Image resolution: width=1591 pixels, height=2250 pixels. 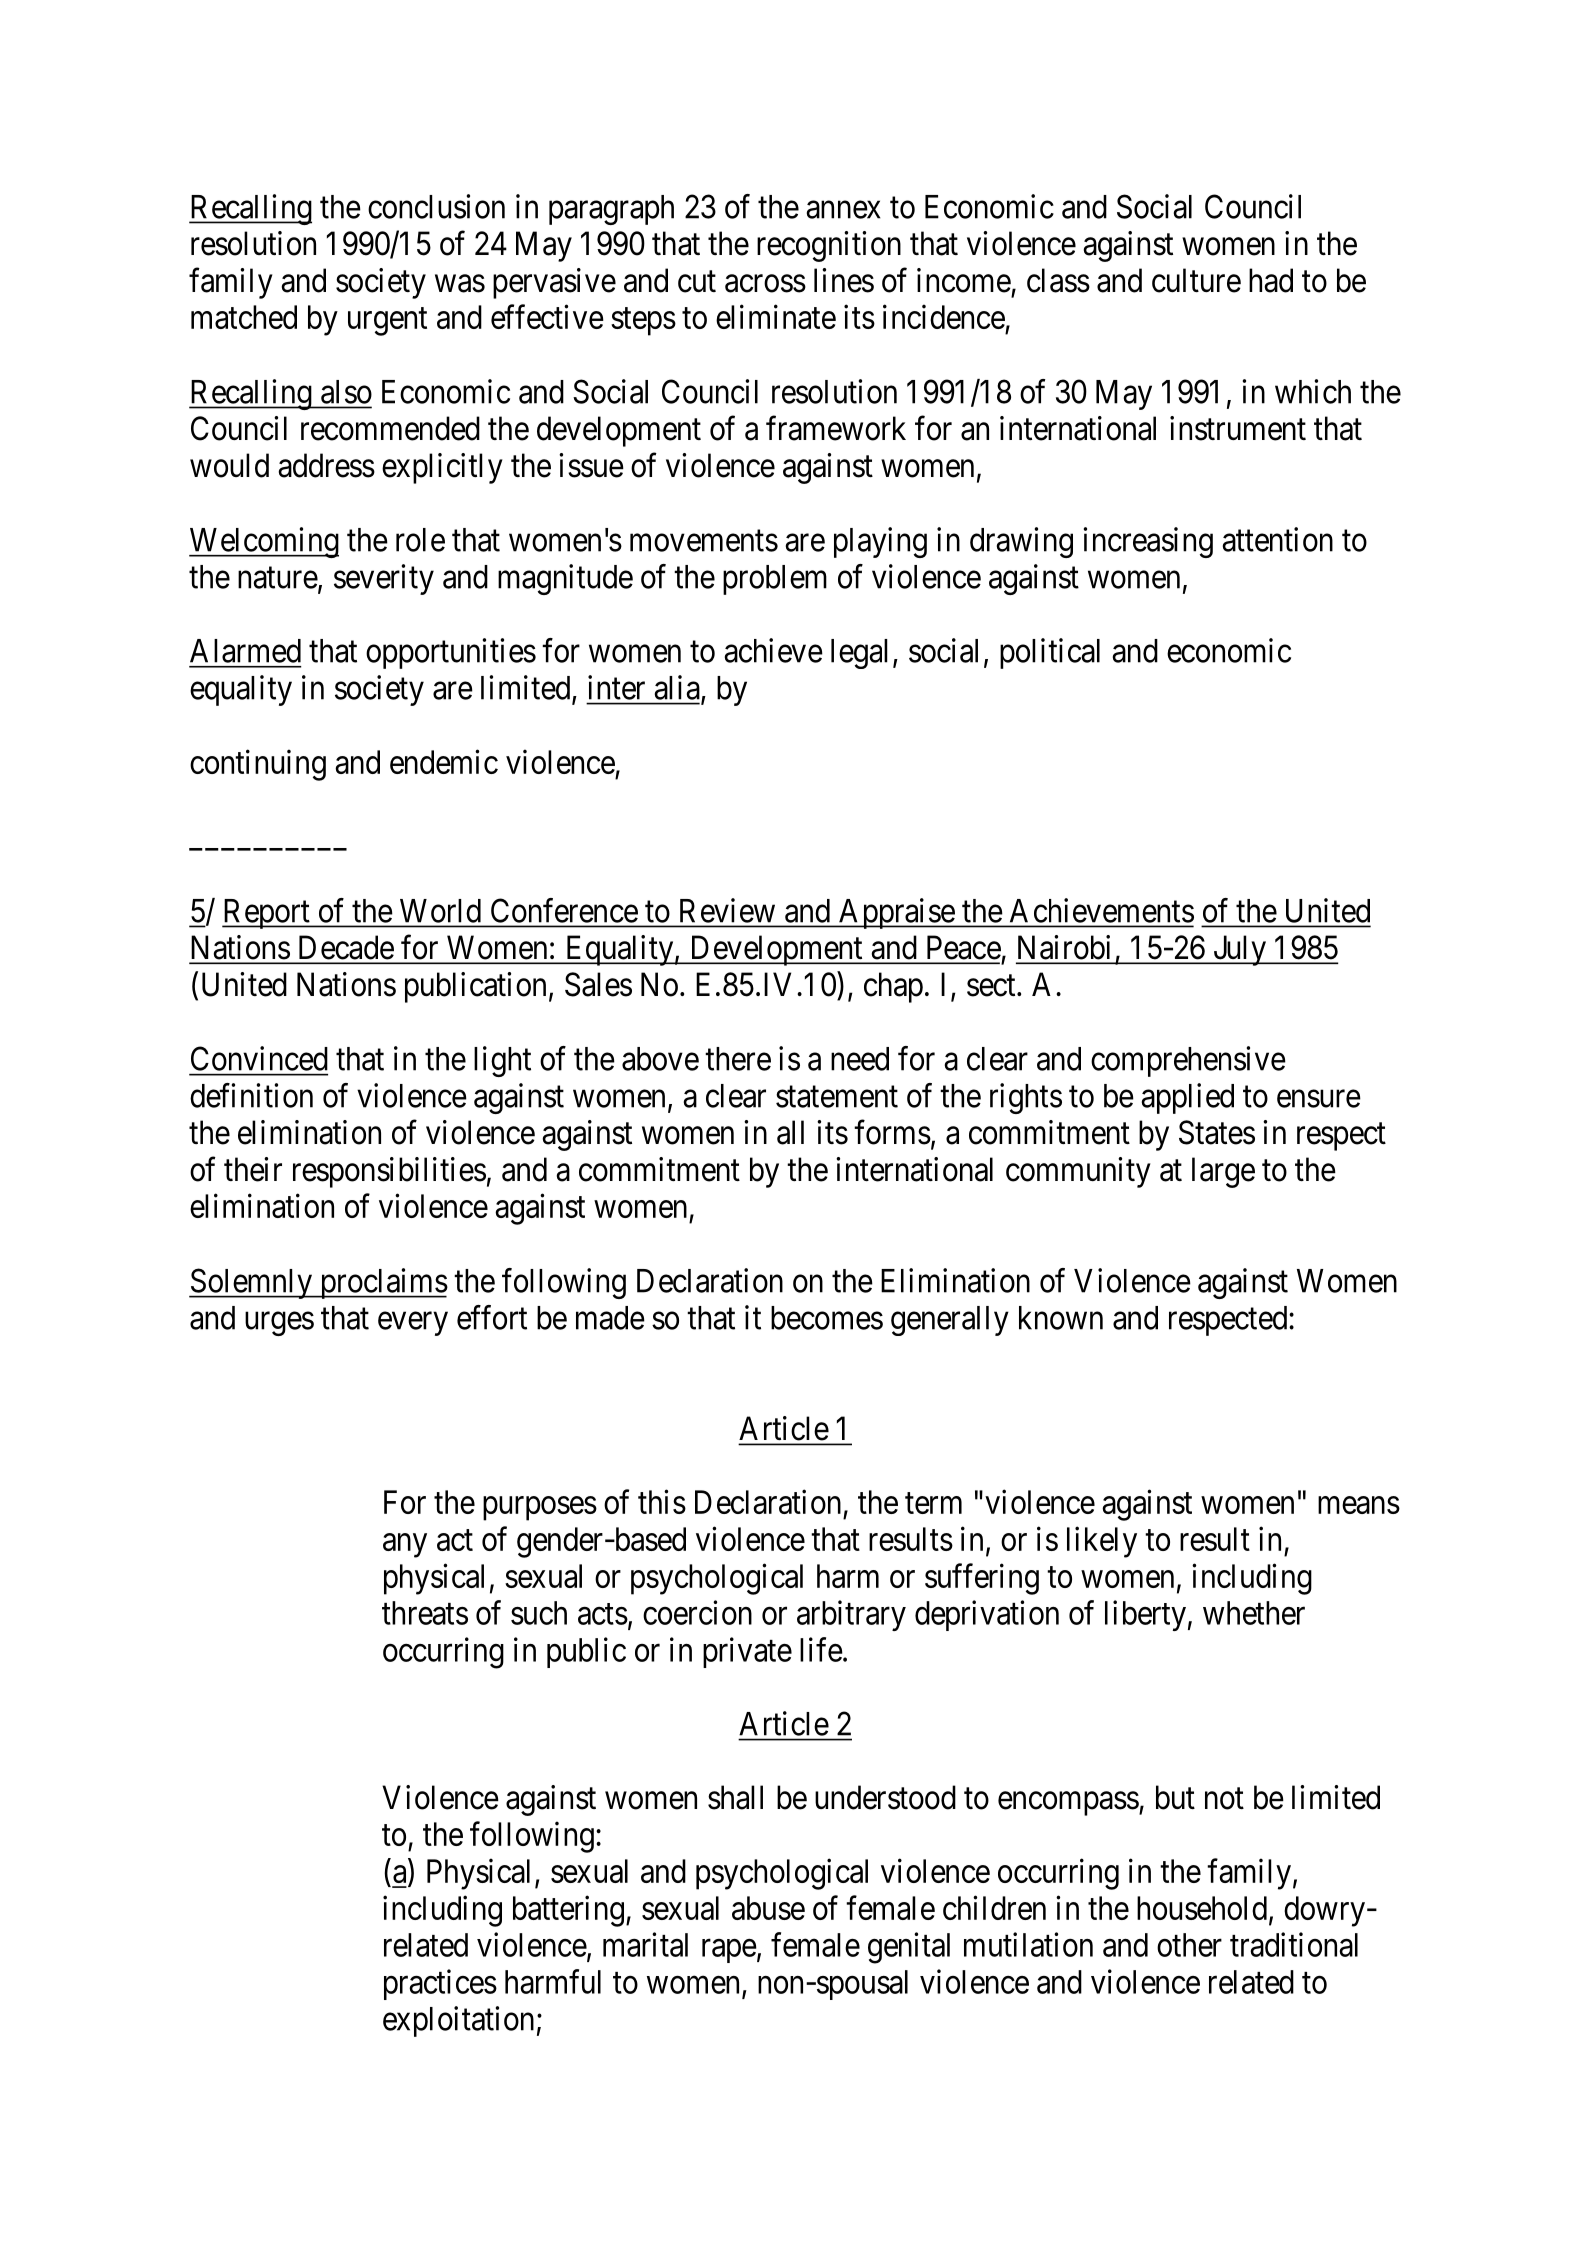 What do you see at coordinates (251, 1095) in the screenshot?
I see `definition` at bounding box center [251, 1095].
